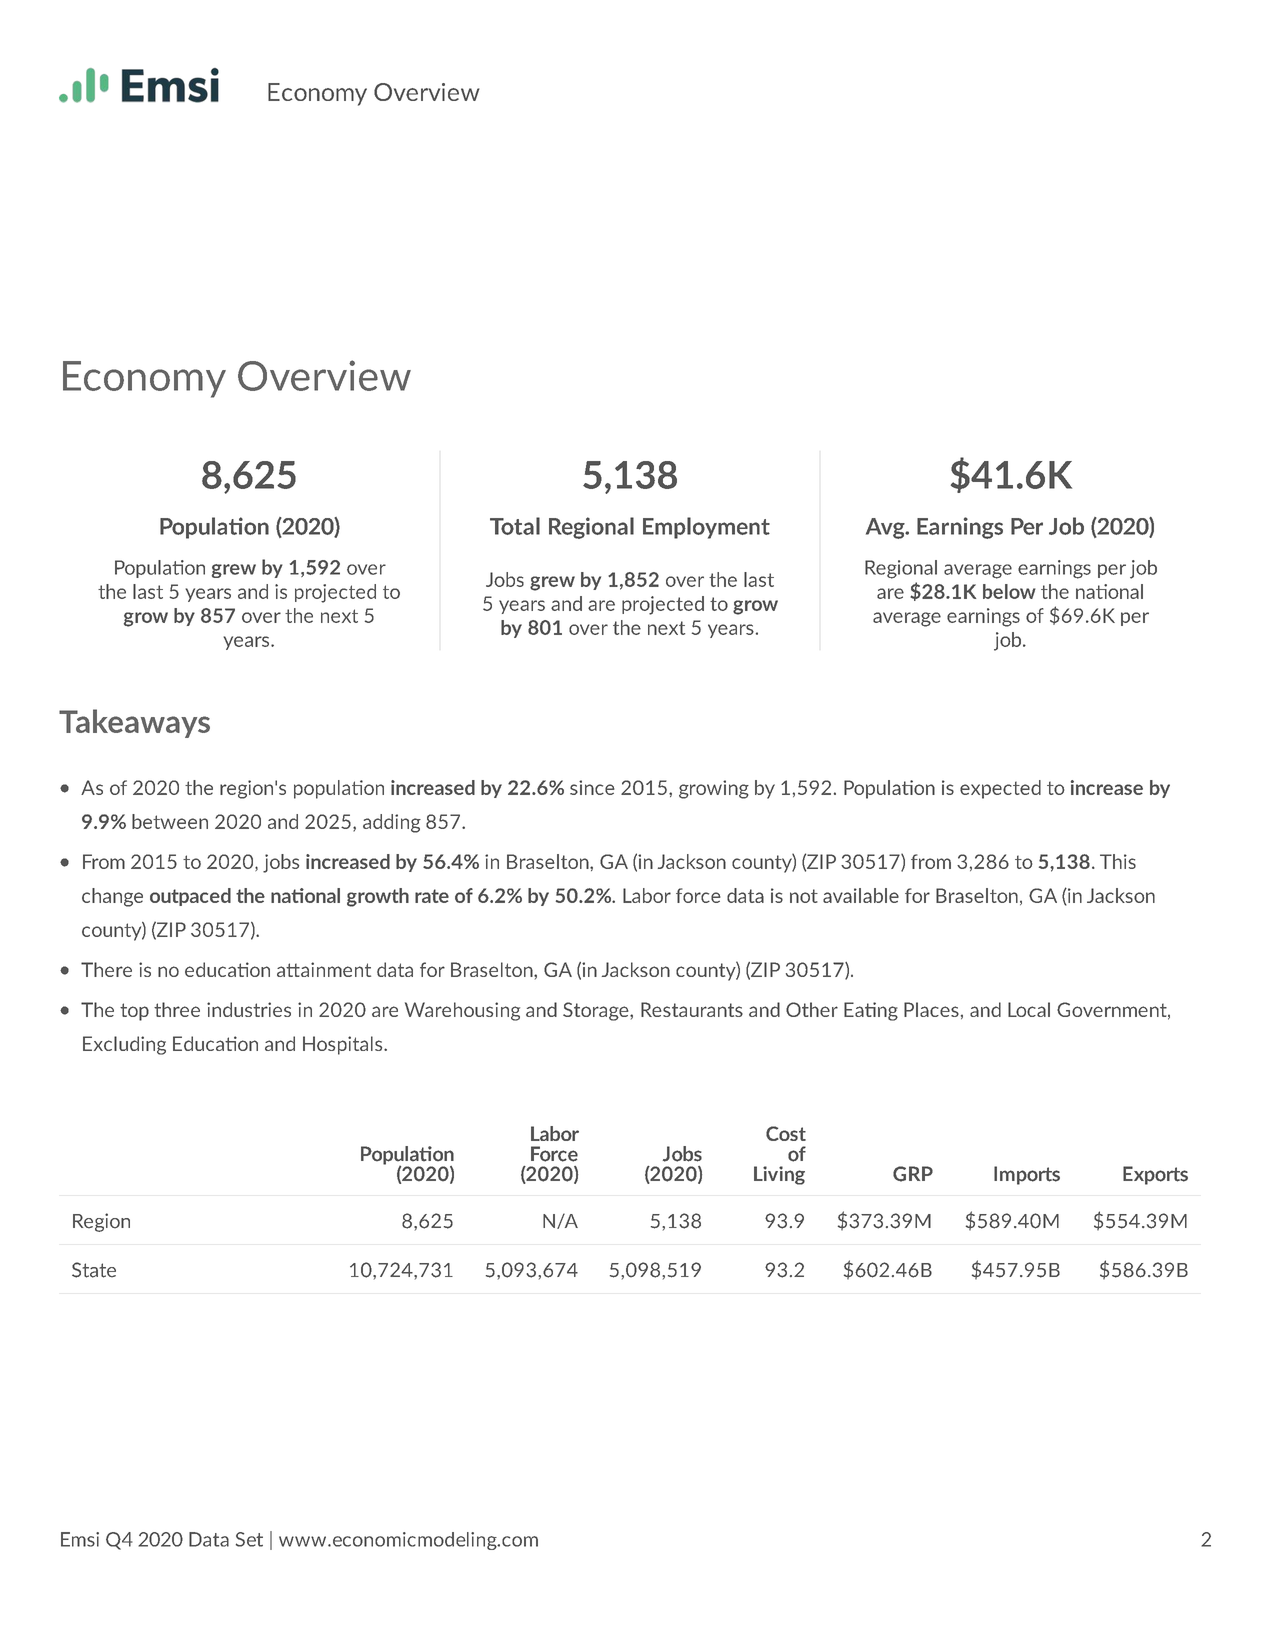 The width and height of the image is (1271, 1645). I want to click on Employment, so click(706, 528).
